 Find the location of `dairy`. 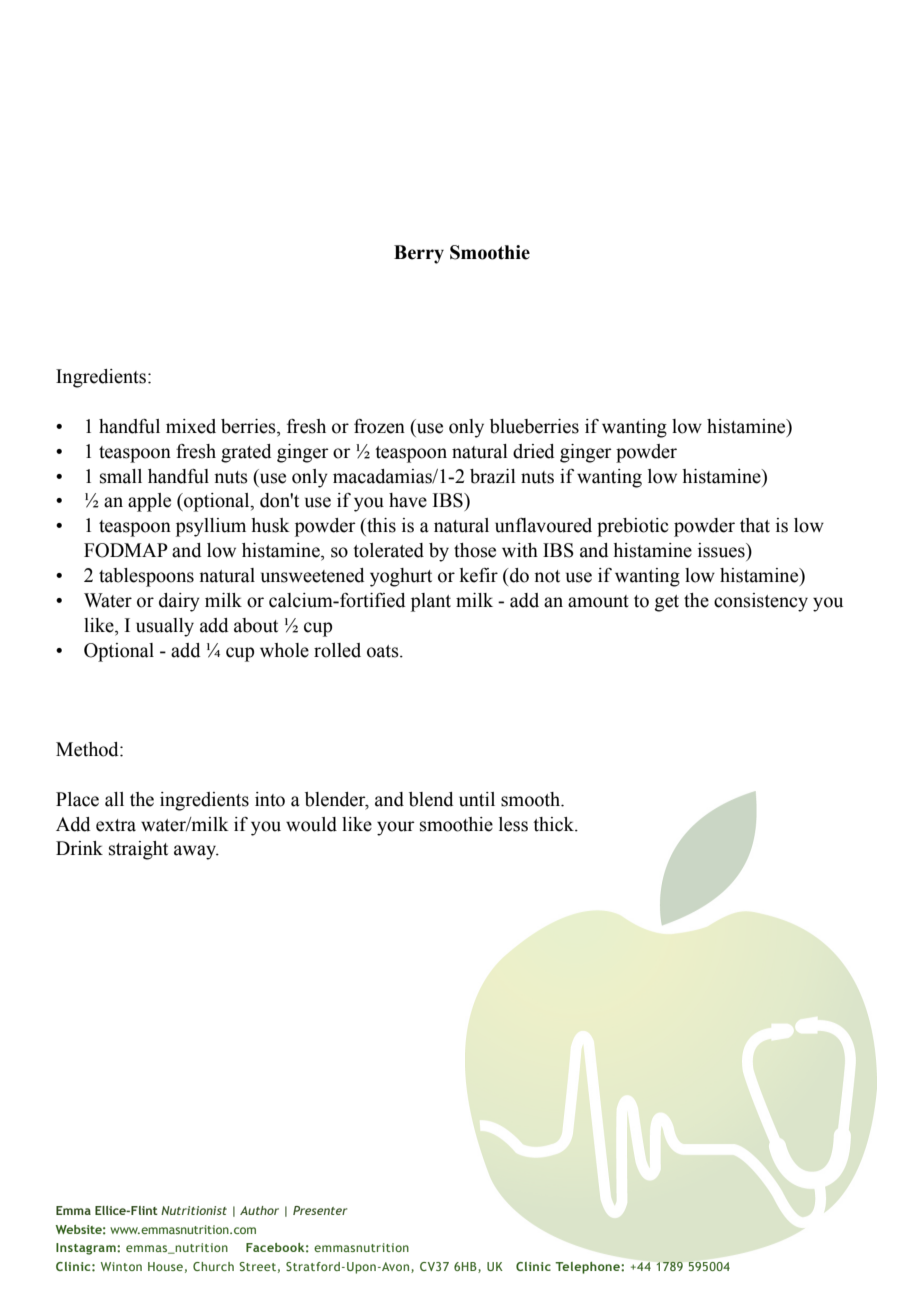

dairy is located at coordinates (179, 602).
